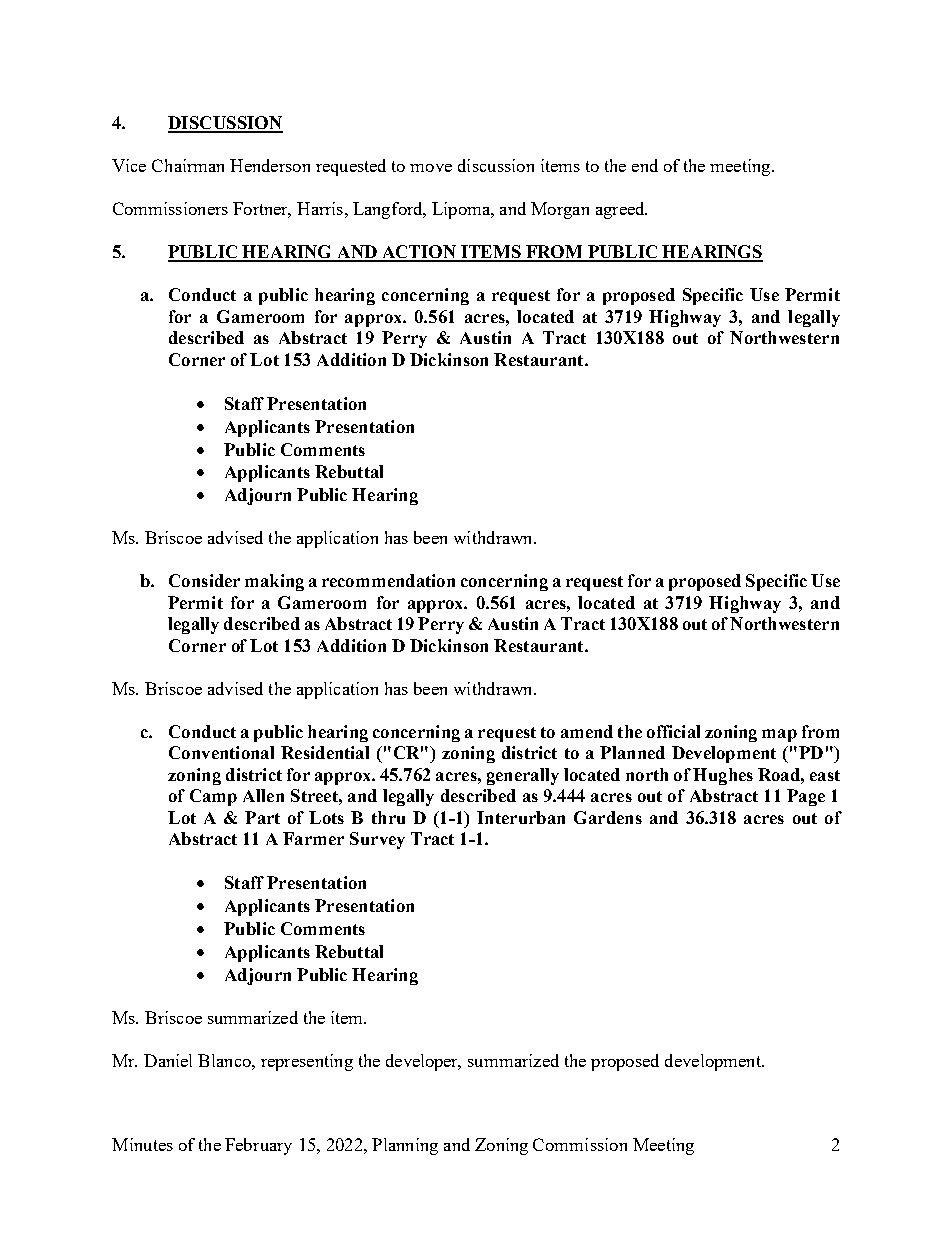  What do you see at coordinates (320, 208) in the image?
I see `Harris` at bounding box center [320, 208].
